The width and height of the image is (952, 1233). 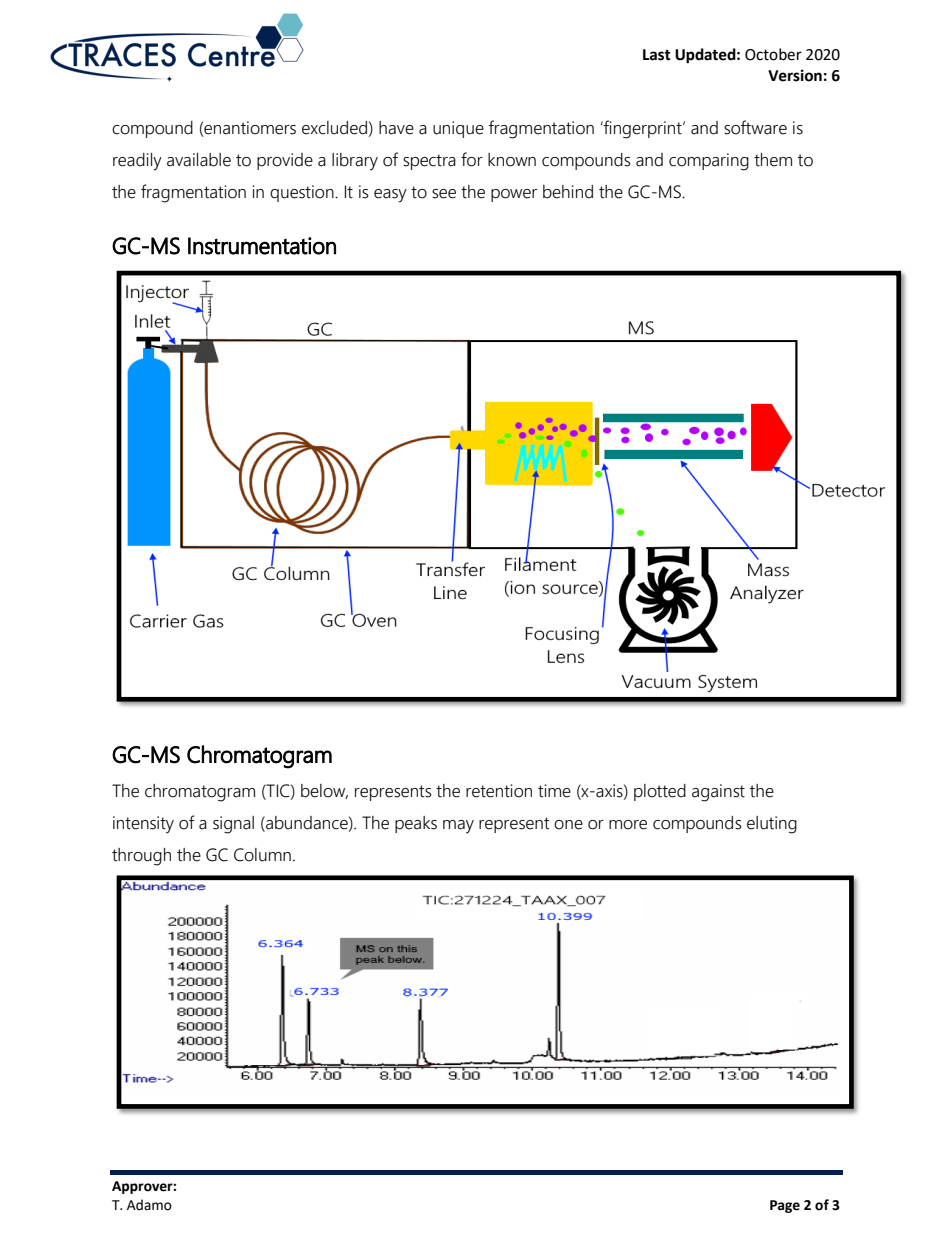 I want to click on software, so click(x=755, y=127).
